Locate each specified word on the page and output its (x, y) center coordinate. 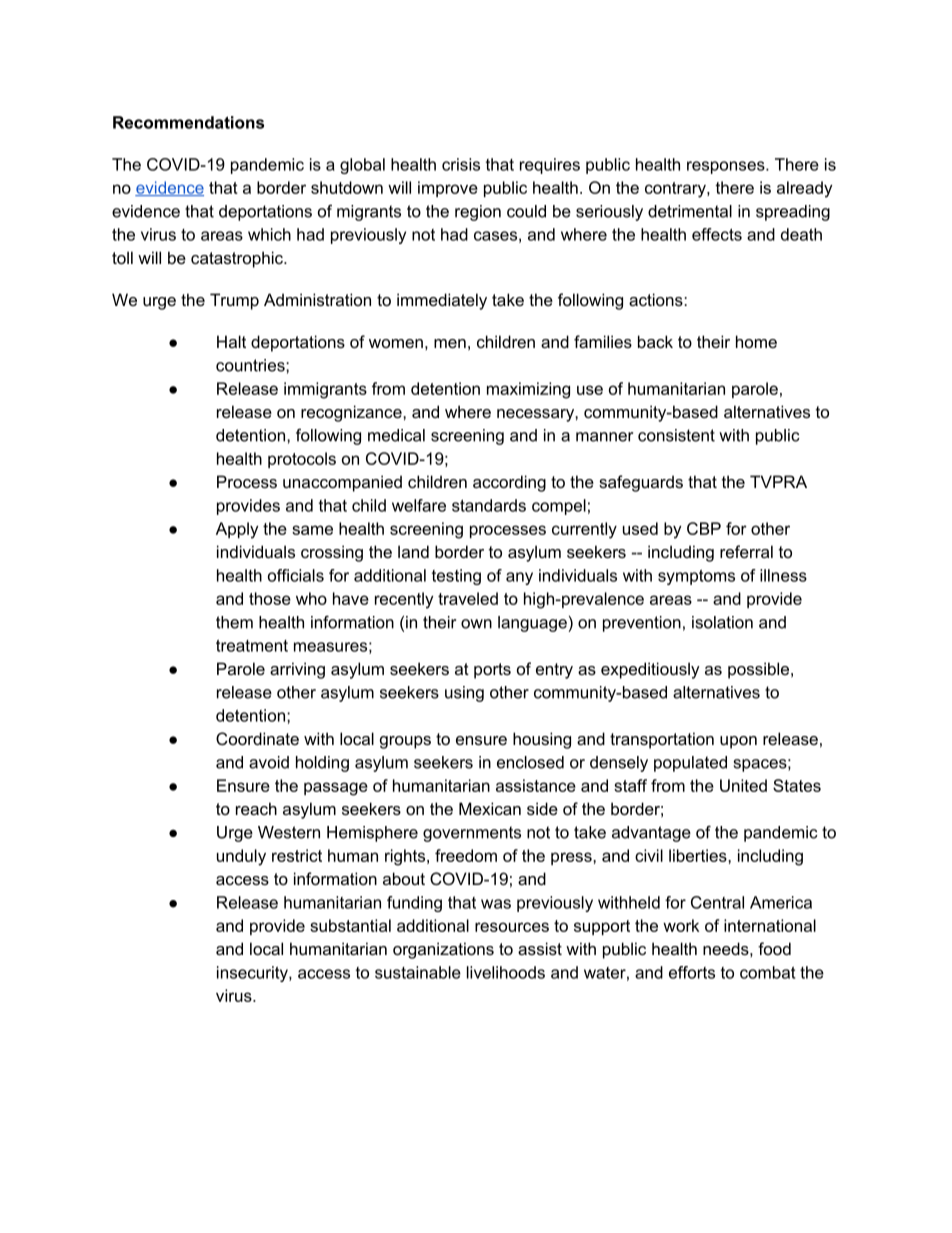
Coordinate (257, 738)
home (756, 341)
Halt (231, 341)
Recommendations (188, 122)
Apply (237, 530)
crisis (461, 164)
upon (738, 742)
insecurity (253, 974)
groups (405, 742)
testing (456, 577)
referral (746, 551)
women (396, 343)
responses (727, 167)
